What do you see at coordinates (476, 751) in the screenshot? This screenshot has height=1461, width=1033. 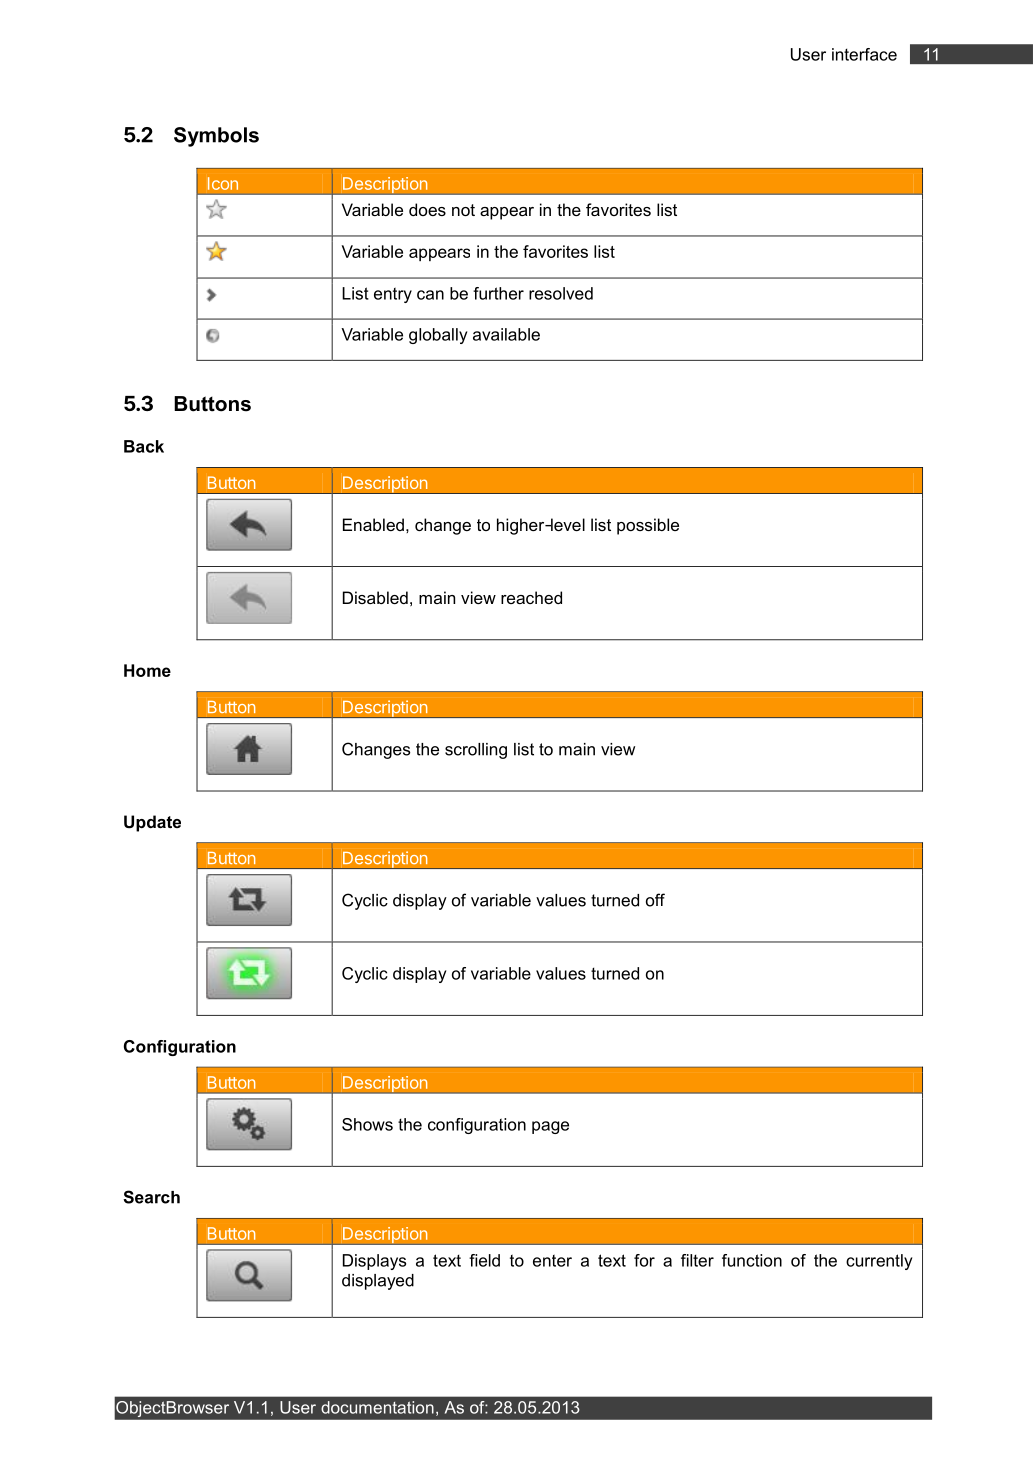 I see `scrolling` at bounding box center [476, 751].
